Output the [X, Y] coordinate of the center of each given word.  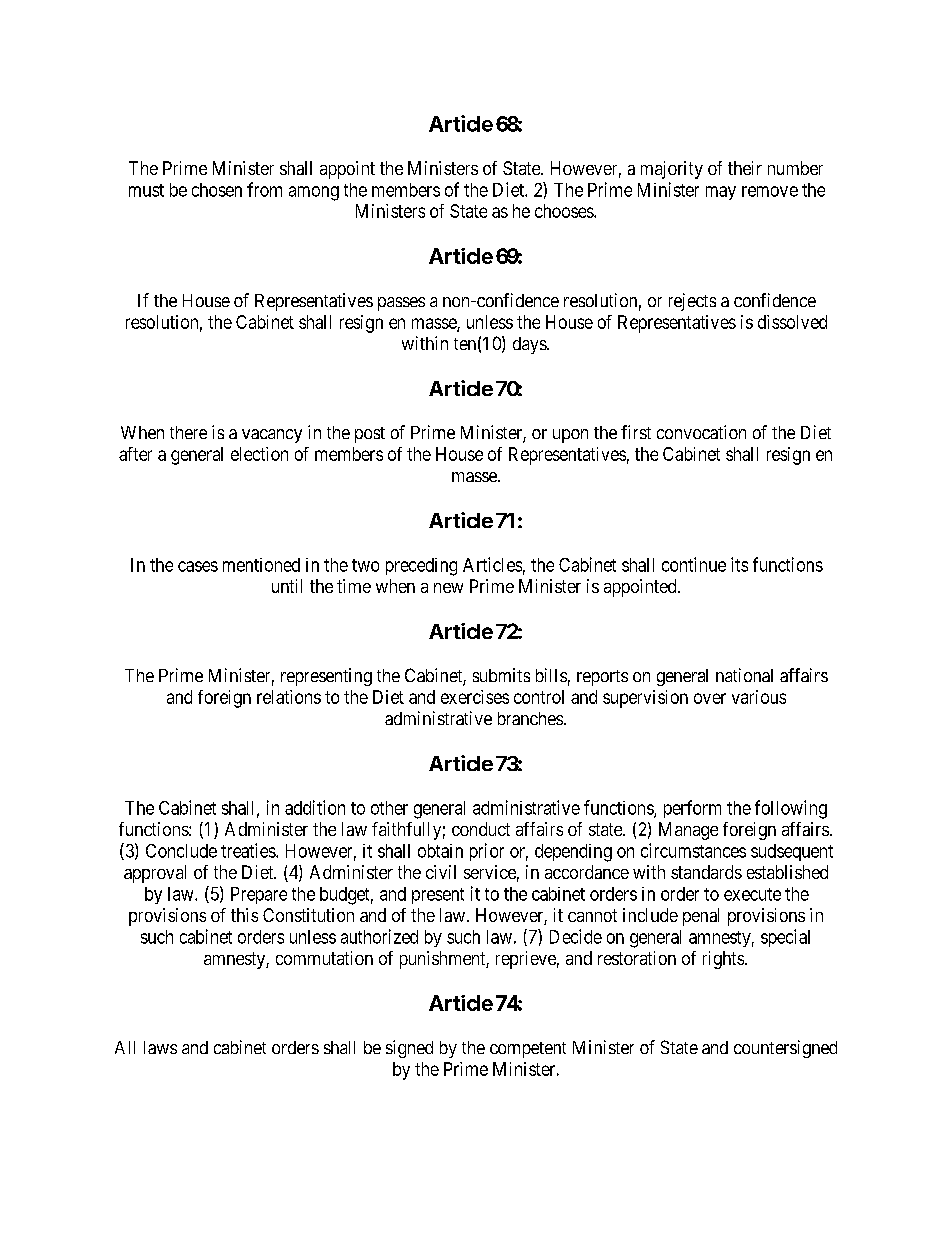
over [710, 698]
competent [528, 1050]
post [370, 435]
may [721, 193]
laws [160, 1047]
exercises [475, 697]
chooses [565, 211]
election [259, 454]
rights [723, 960]
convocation [701, 432]
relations [289, 697]
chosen [217, 190]
